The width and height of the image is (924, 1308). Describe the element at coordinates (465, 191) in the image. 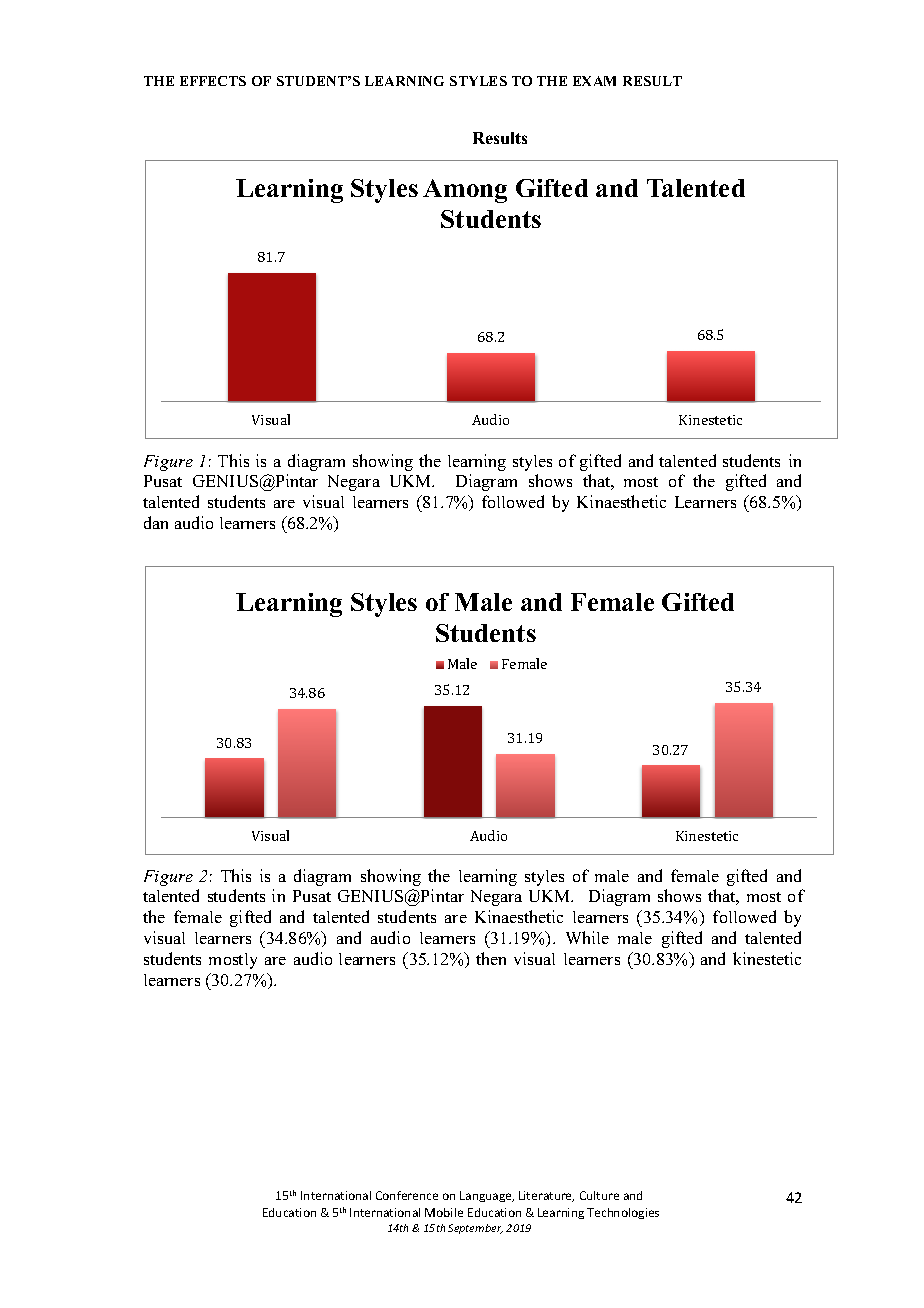

I see `Among` at that location.
